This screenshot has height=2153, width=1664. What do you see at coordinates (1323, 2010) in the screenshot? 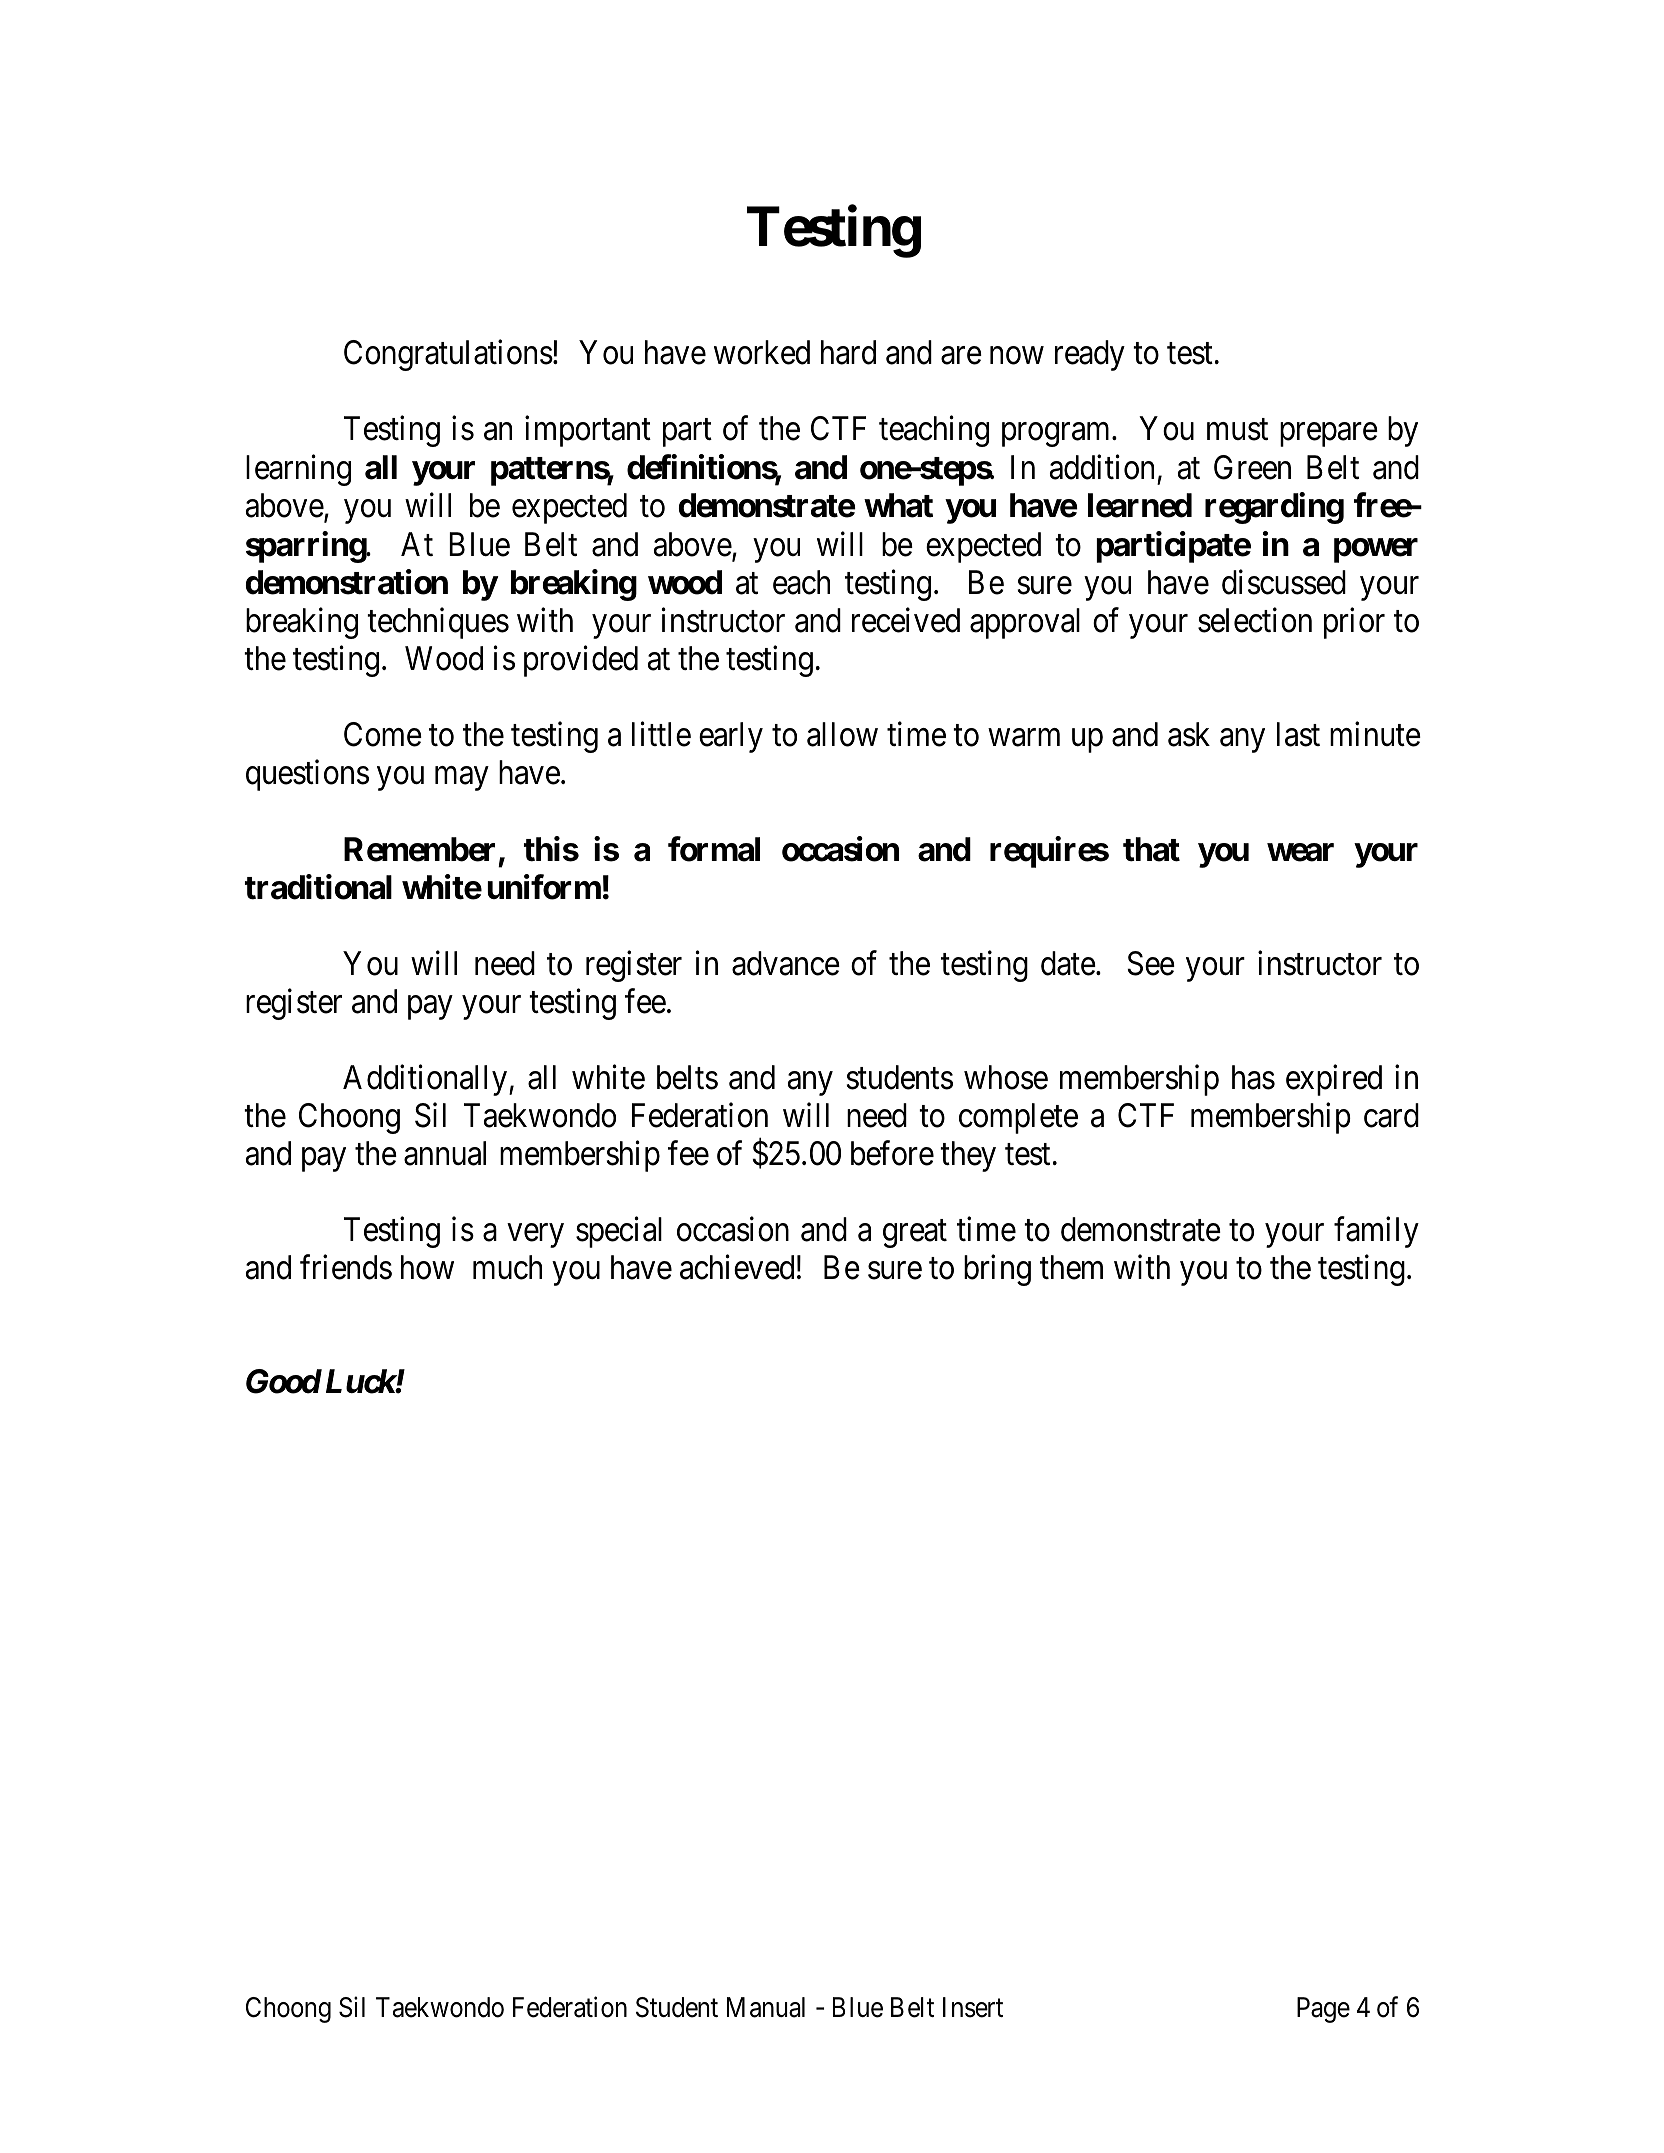
I see `Page` at bounding box center [1323, 2010].
